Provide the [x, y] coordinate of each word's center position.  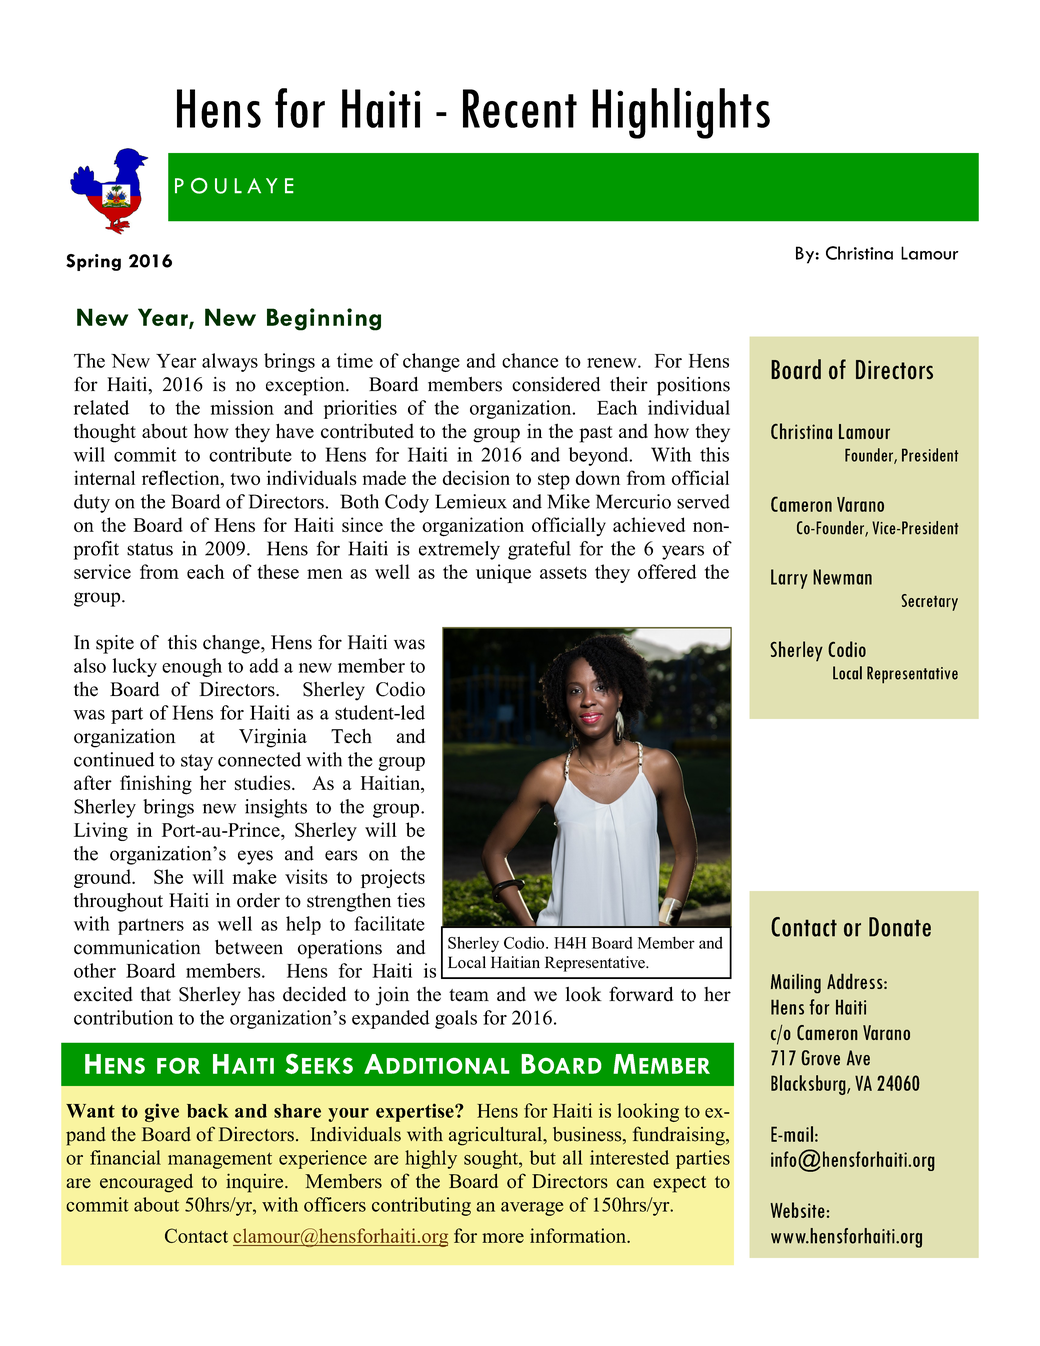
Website [798, 1210]
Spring [93, 262]
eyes [255, 857]
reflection [182, 479]
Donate [900, 927]
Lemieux [471, 501]
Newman [842, 577]
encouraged [146, 1183]
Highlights [681, 113]
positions [693, 386]
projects [393, 878]
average [532, 1209]
